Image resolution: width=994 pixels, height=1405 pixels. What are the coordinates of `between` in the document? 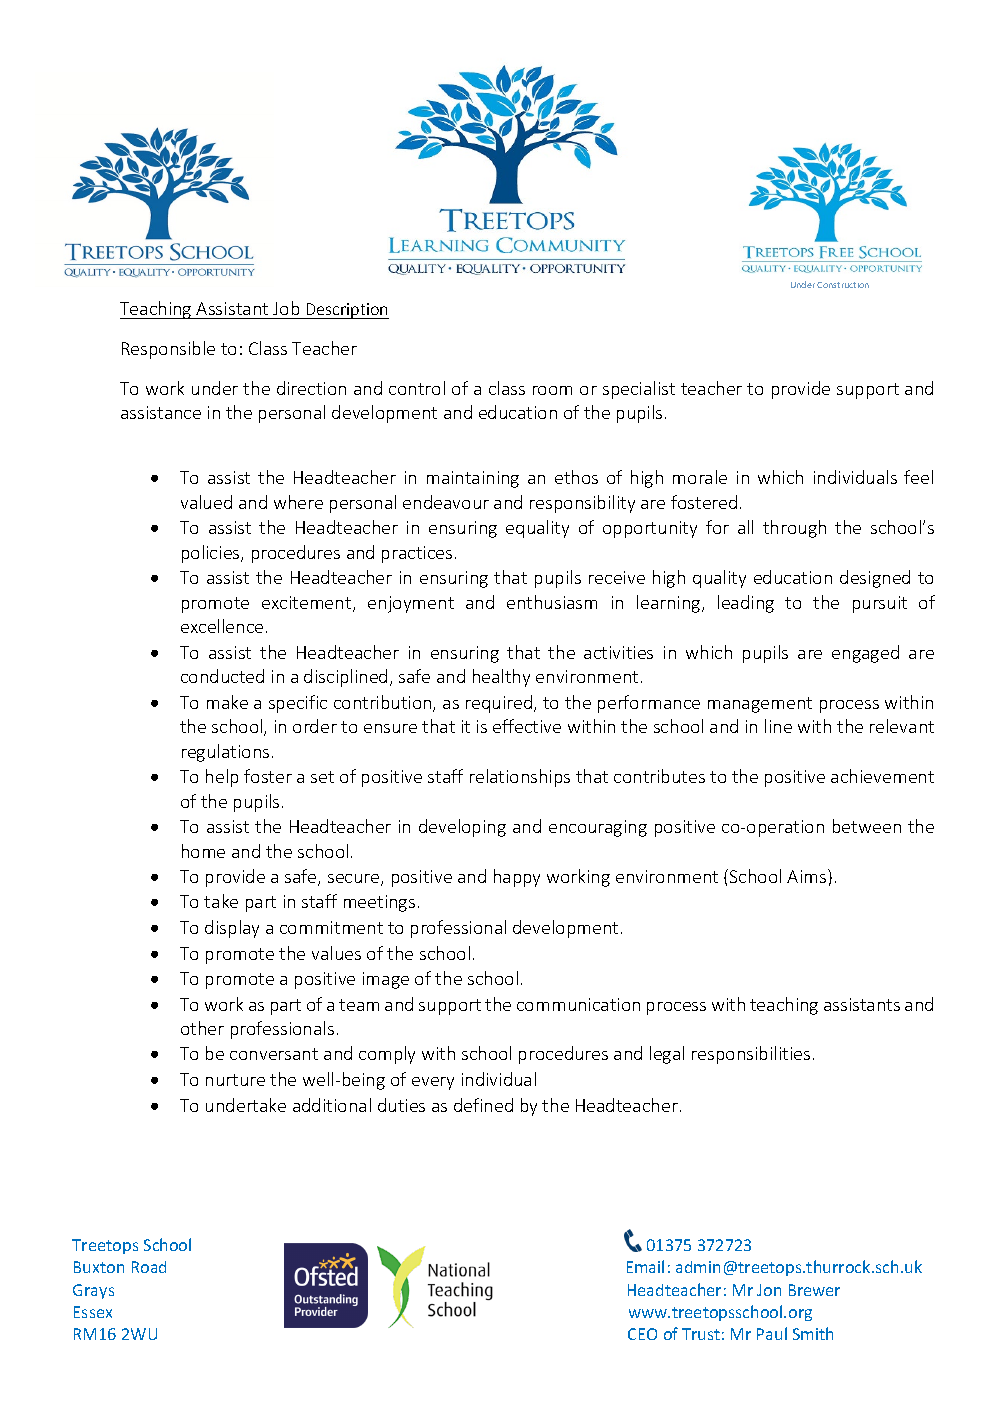 It's located at (867, 826).
